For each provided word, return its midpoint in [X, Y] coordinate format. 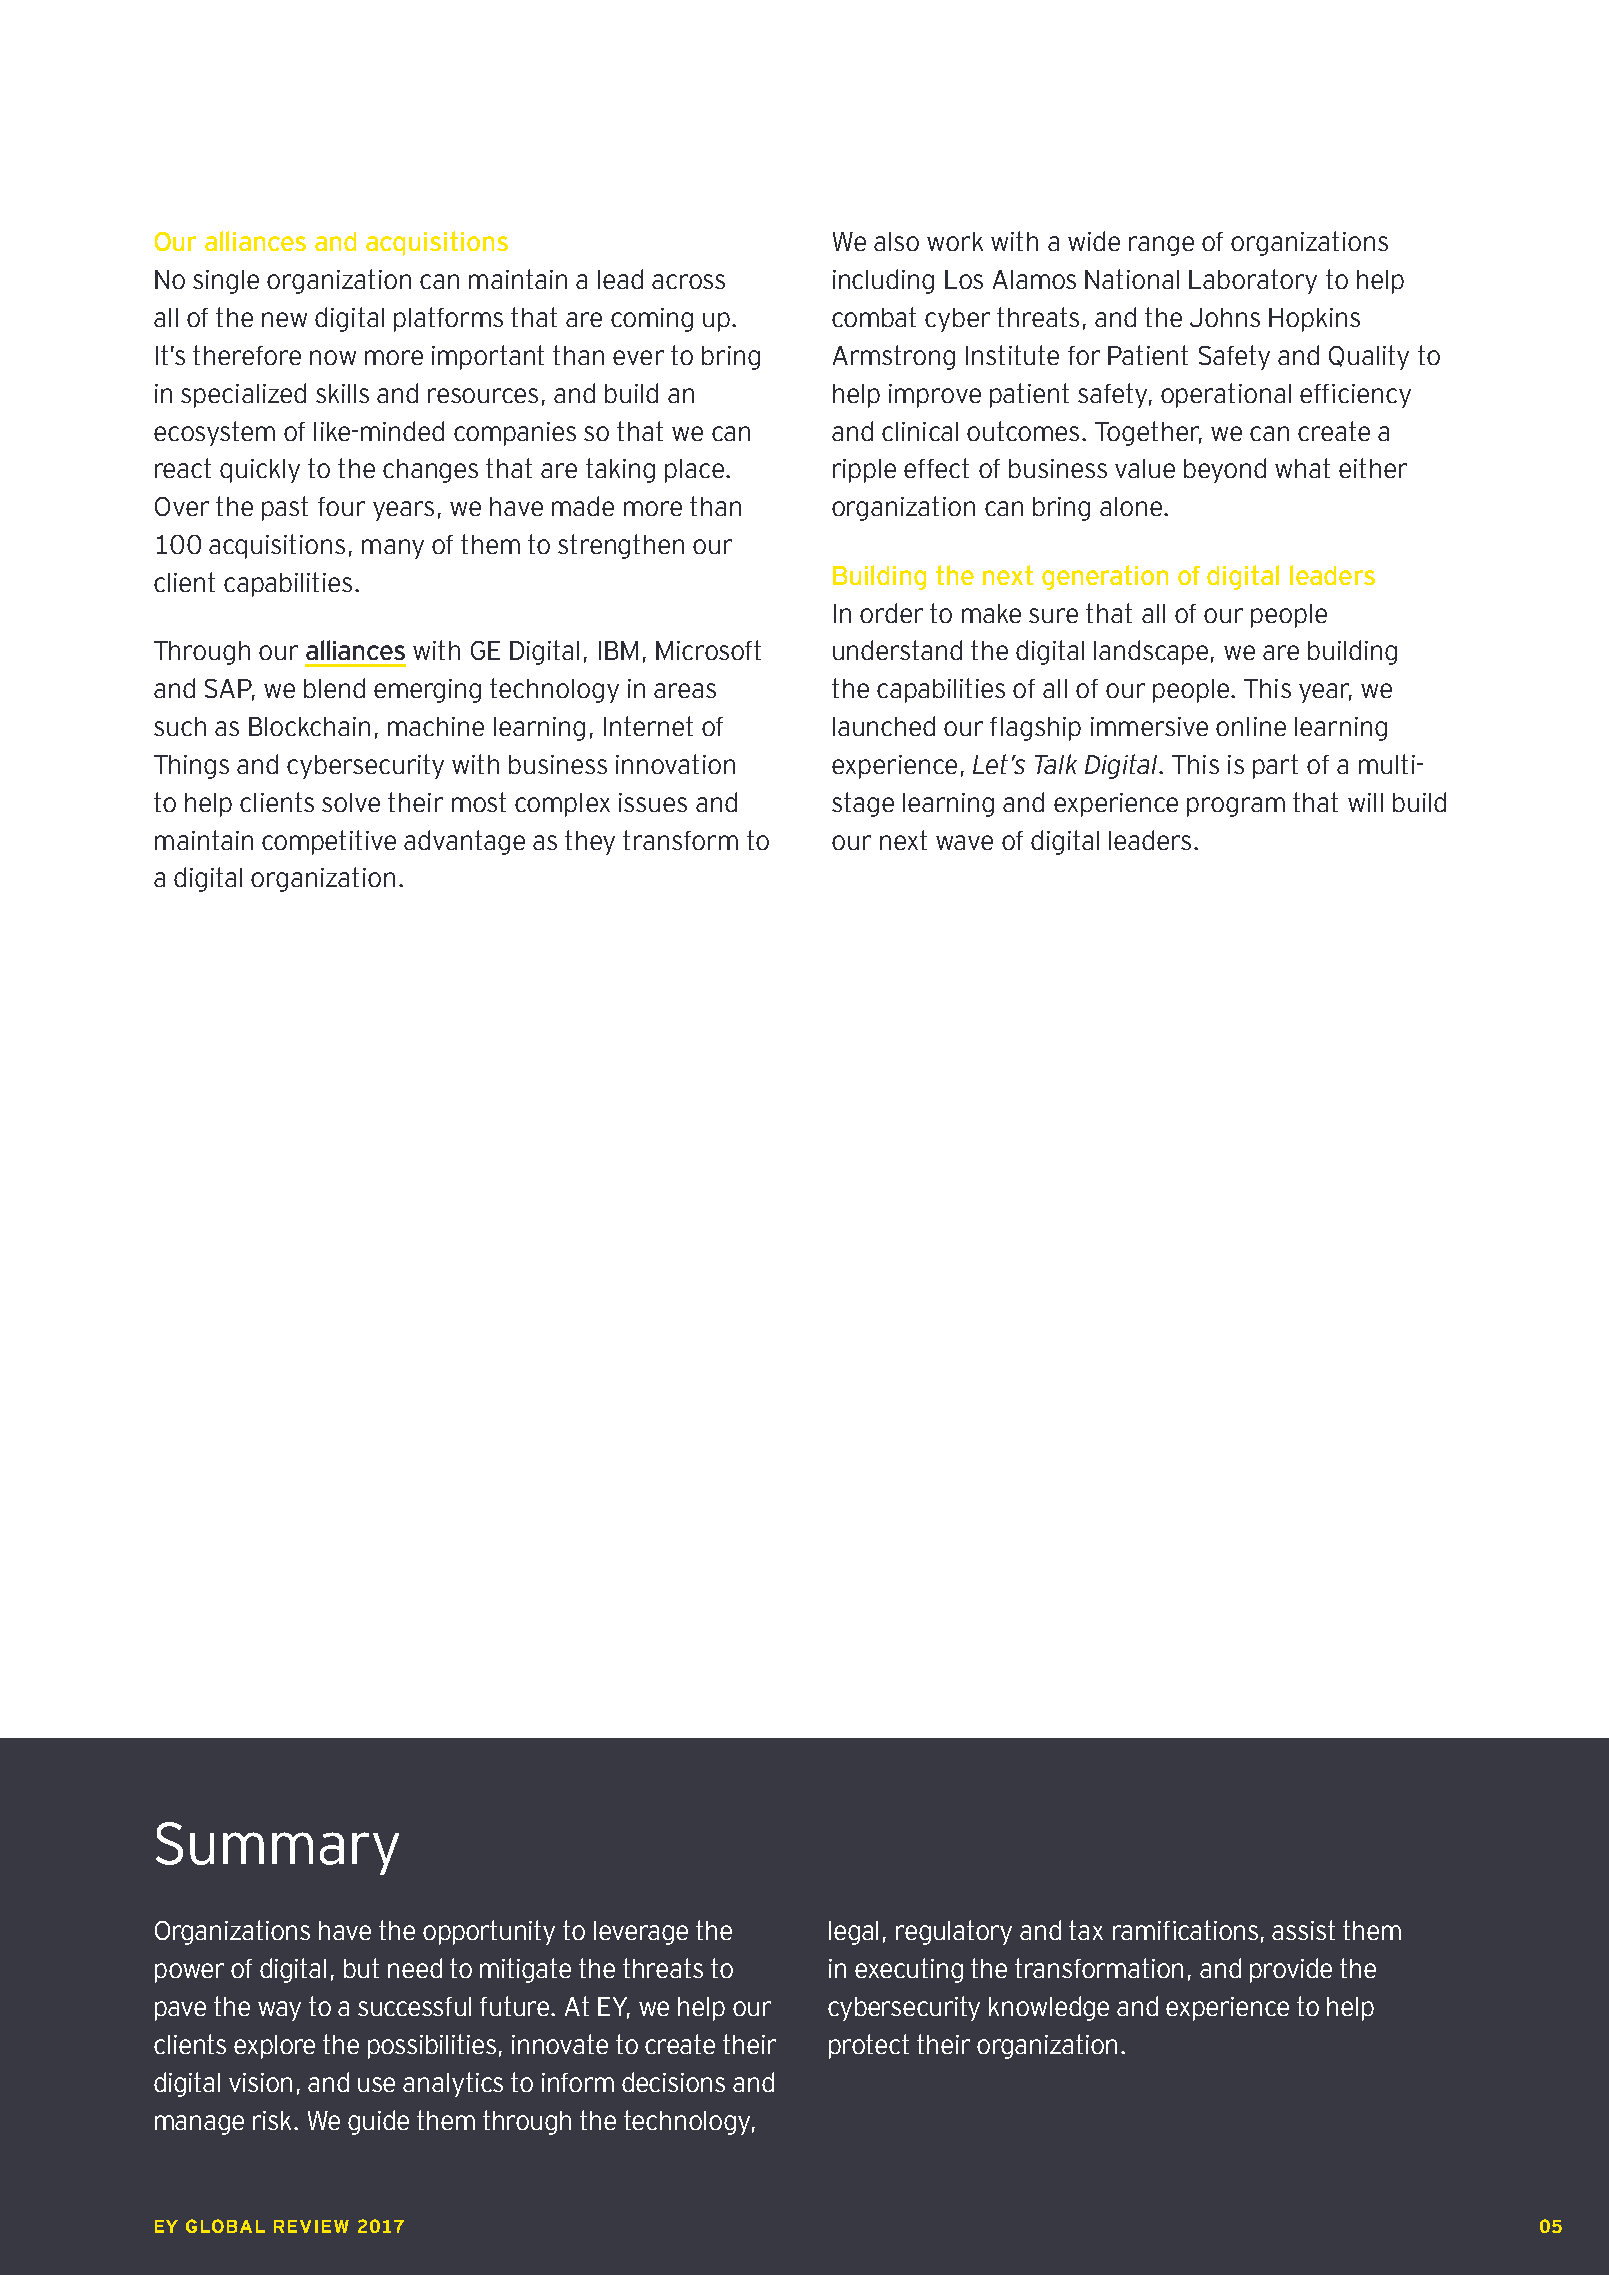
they [590, 842]
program [1236, 807]
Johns [1225, 317]
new [284, 319]
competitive [329, 842]
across [688, 281]
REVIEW [311, 2226]
